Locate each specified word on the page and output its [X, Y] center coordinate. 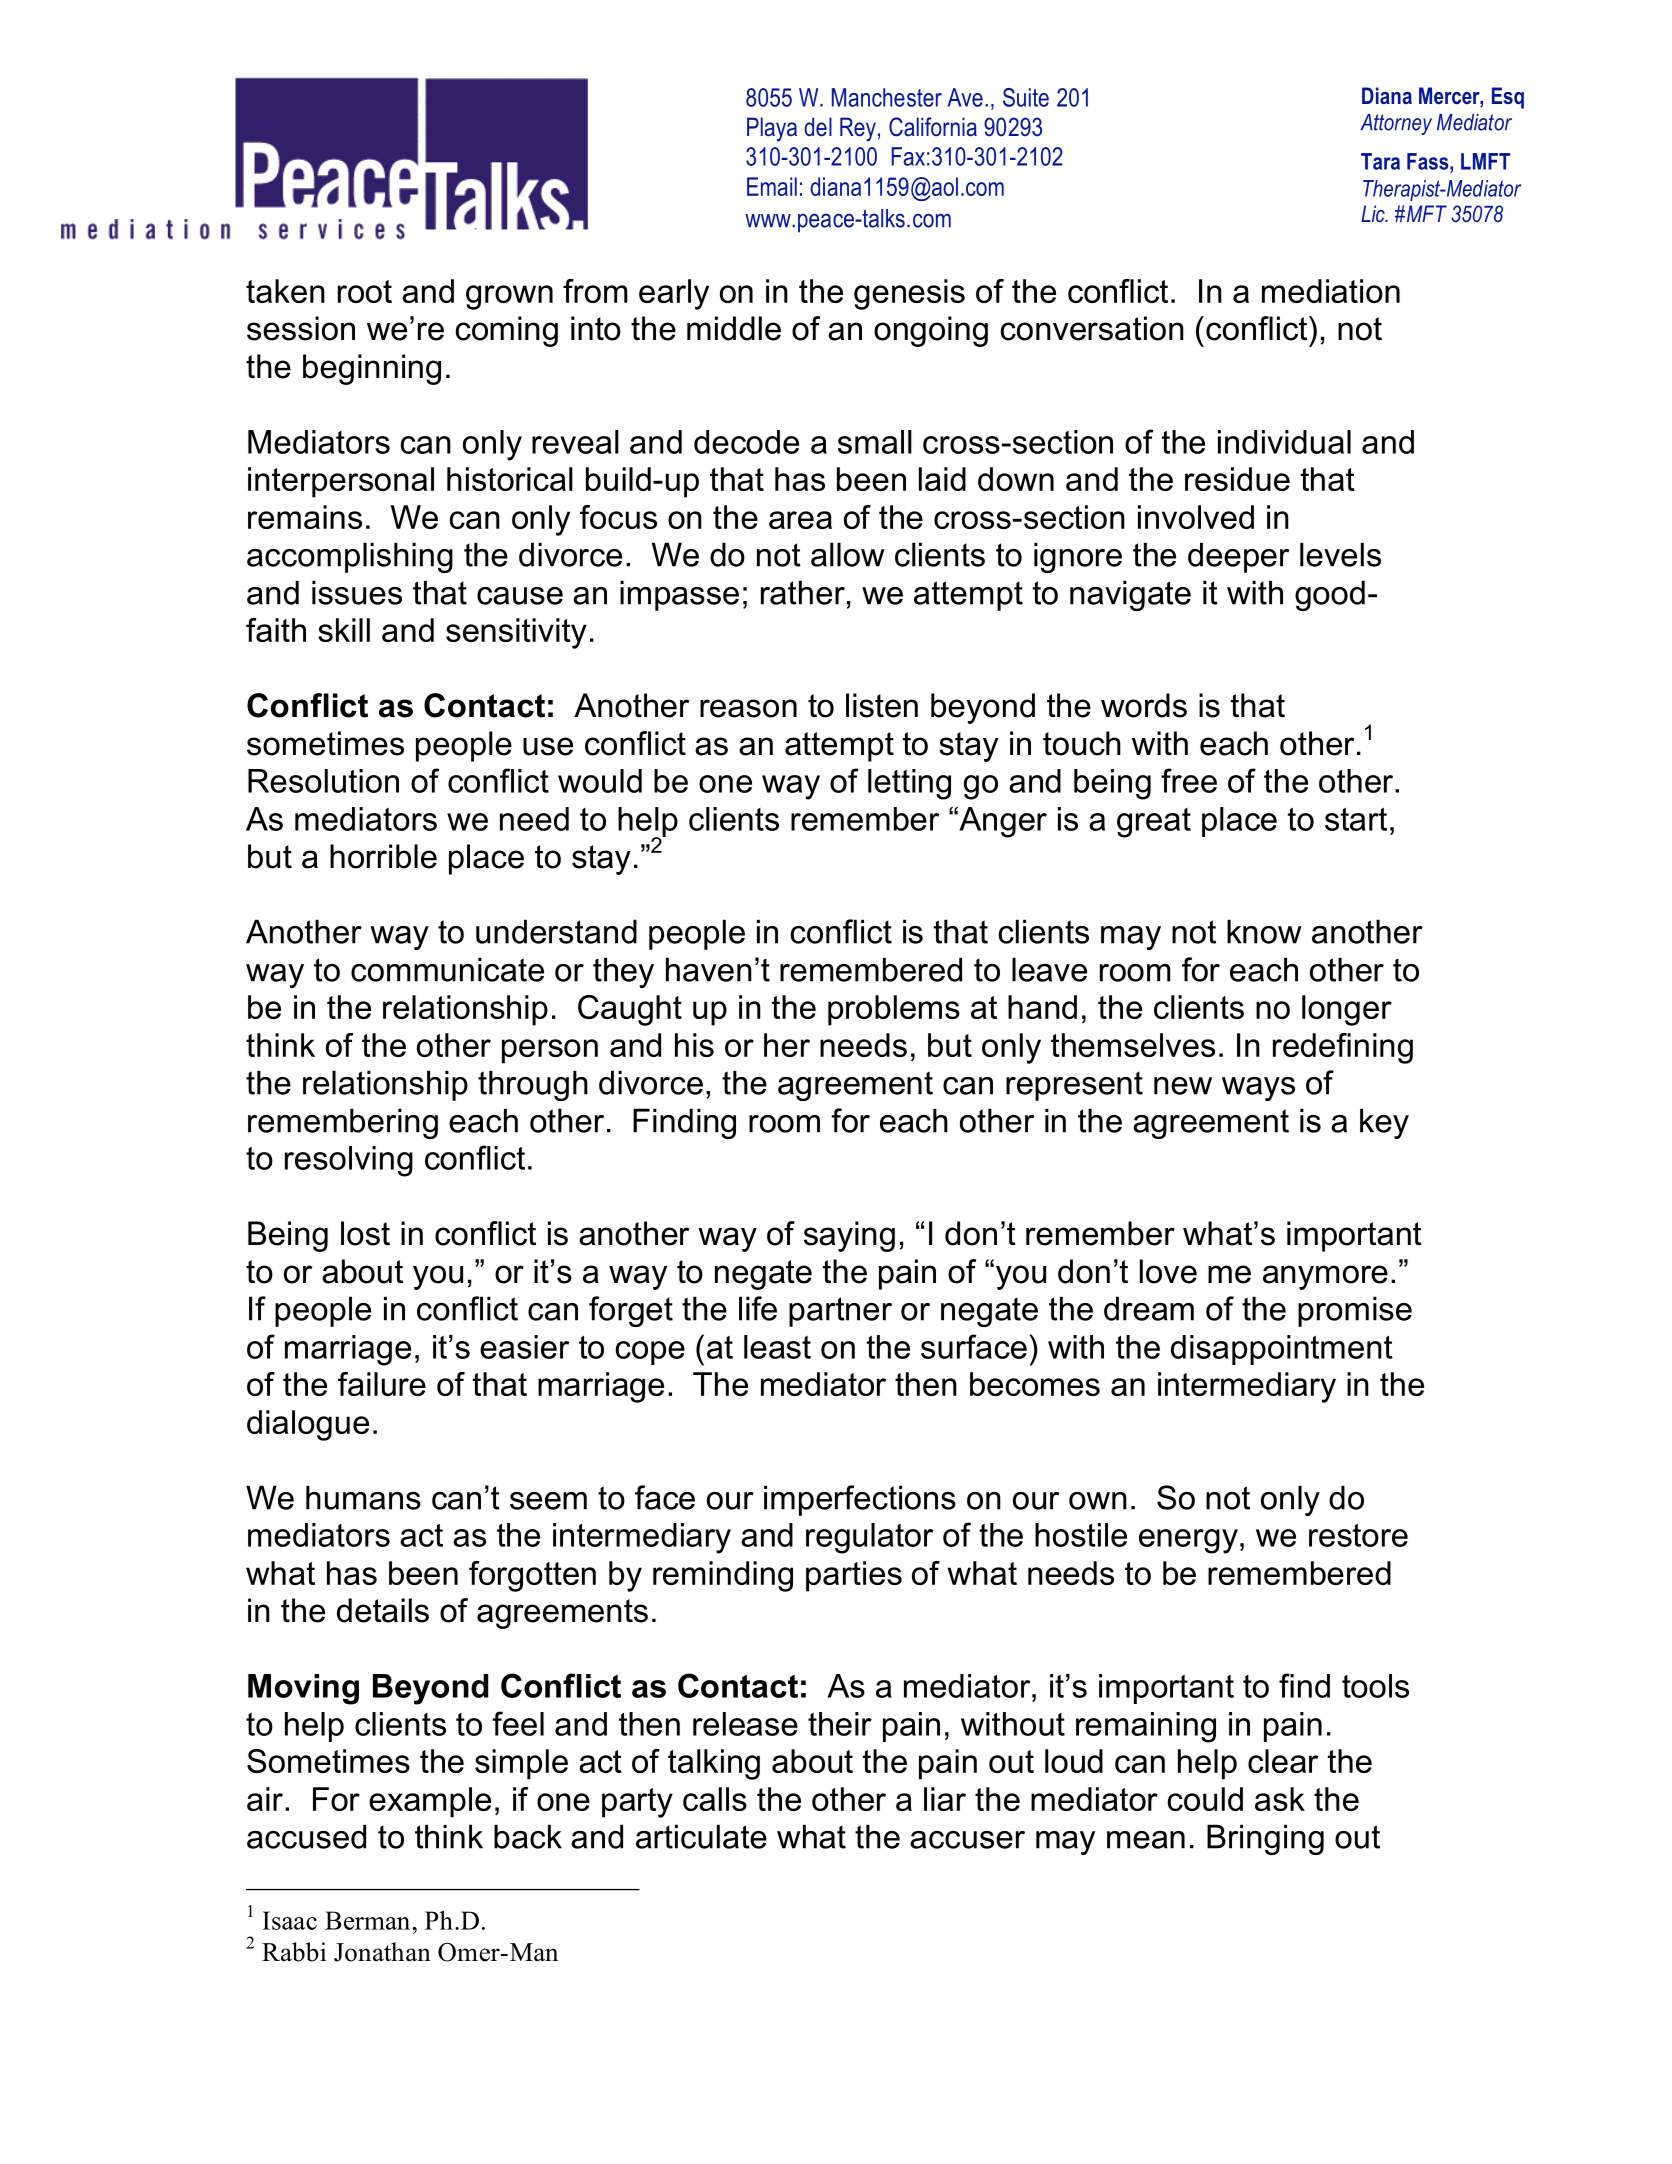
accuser [967, 1840]
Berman [369, 1920]
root [365, 291]
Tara [1380, 161]
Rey [858, 129]
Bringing [1265, 1839]
